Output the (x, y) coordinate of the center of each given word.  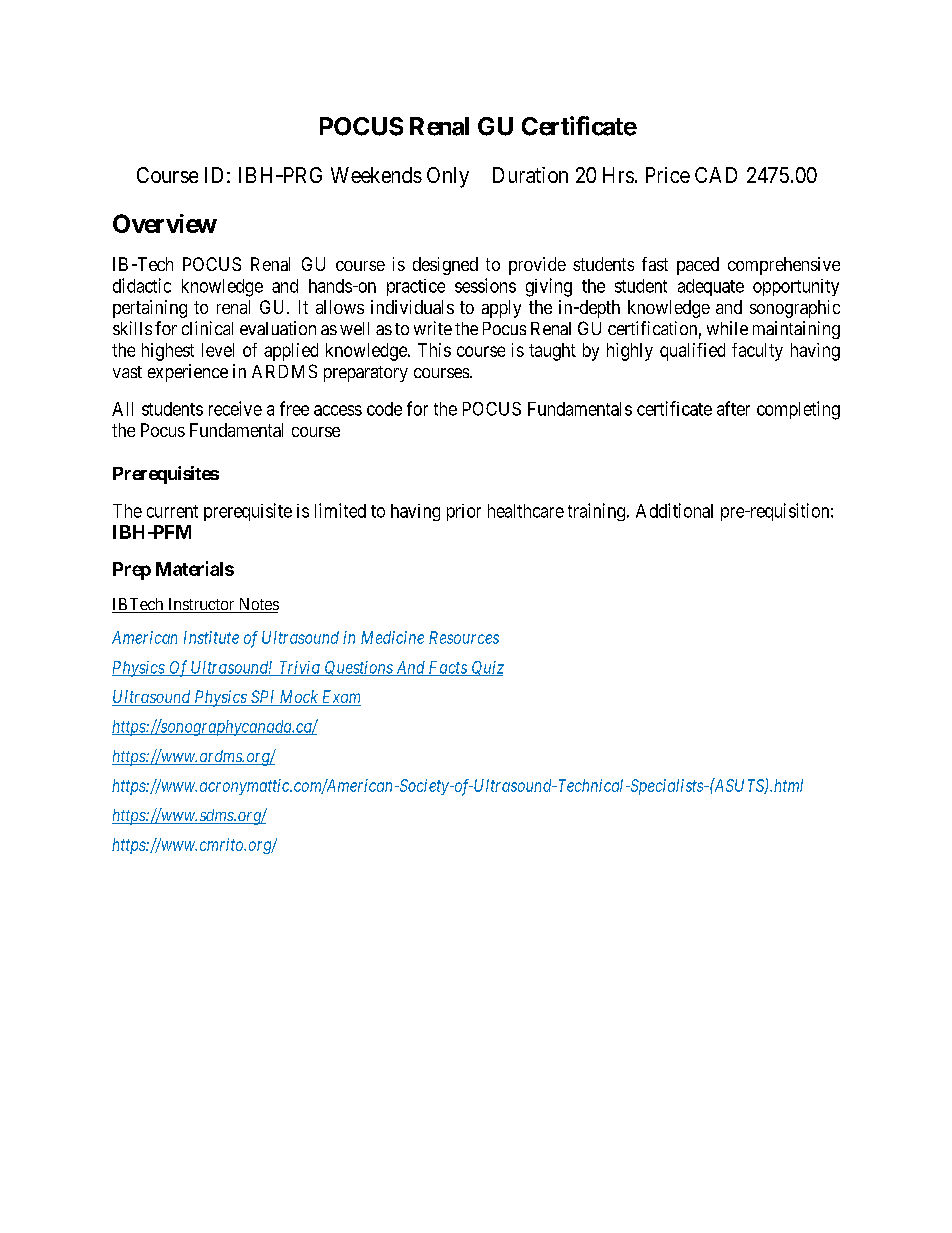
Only (448, 177)
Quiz (487, 668)
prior (464, 512)
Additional (674, 510)
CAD (716, 175)
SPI (263, 698)
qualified (692, 352)
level (218, 350)
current (172, 511)
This (434, 350)
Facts (447, 668)
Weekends (376, 175)
